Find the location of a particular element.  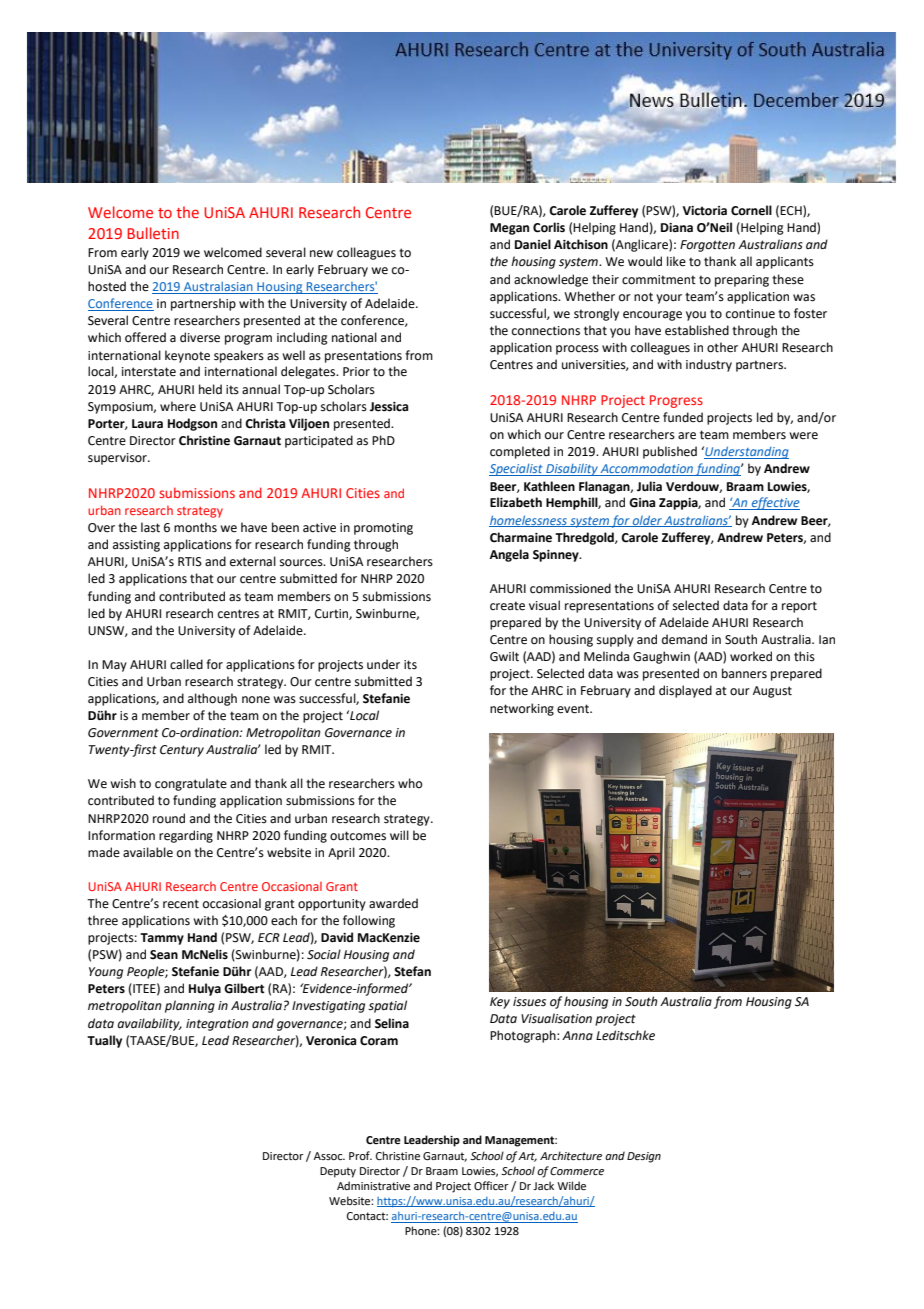

Forgotten is located at coordinates (707, 246).
